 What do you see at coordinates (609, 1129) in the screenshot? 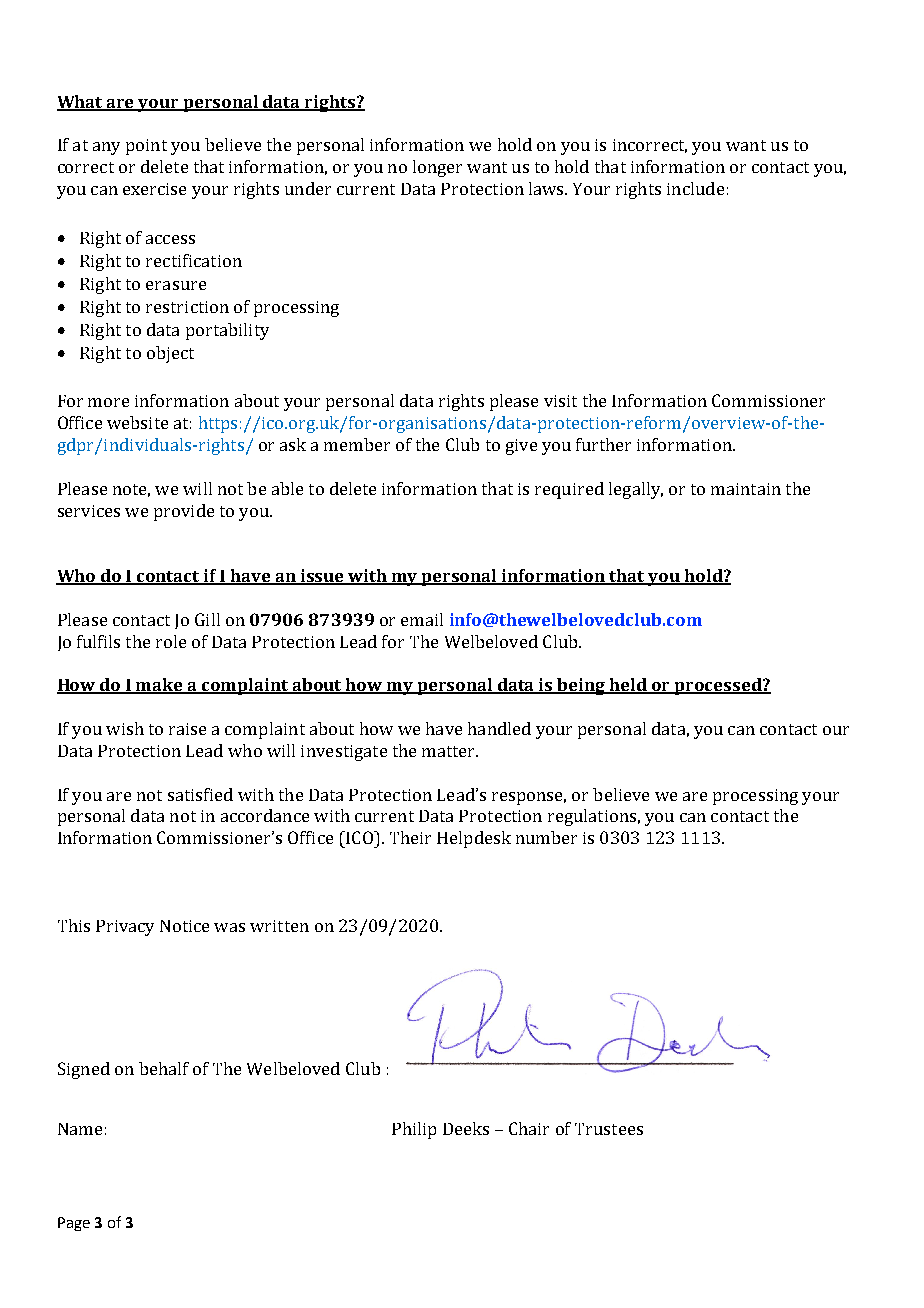
I see `Trustees` at bounding box center [609, 1129].
